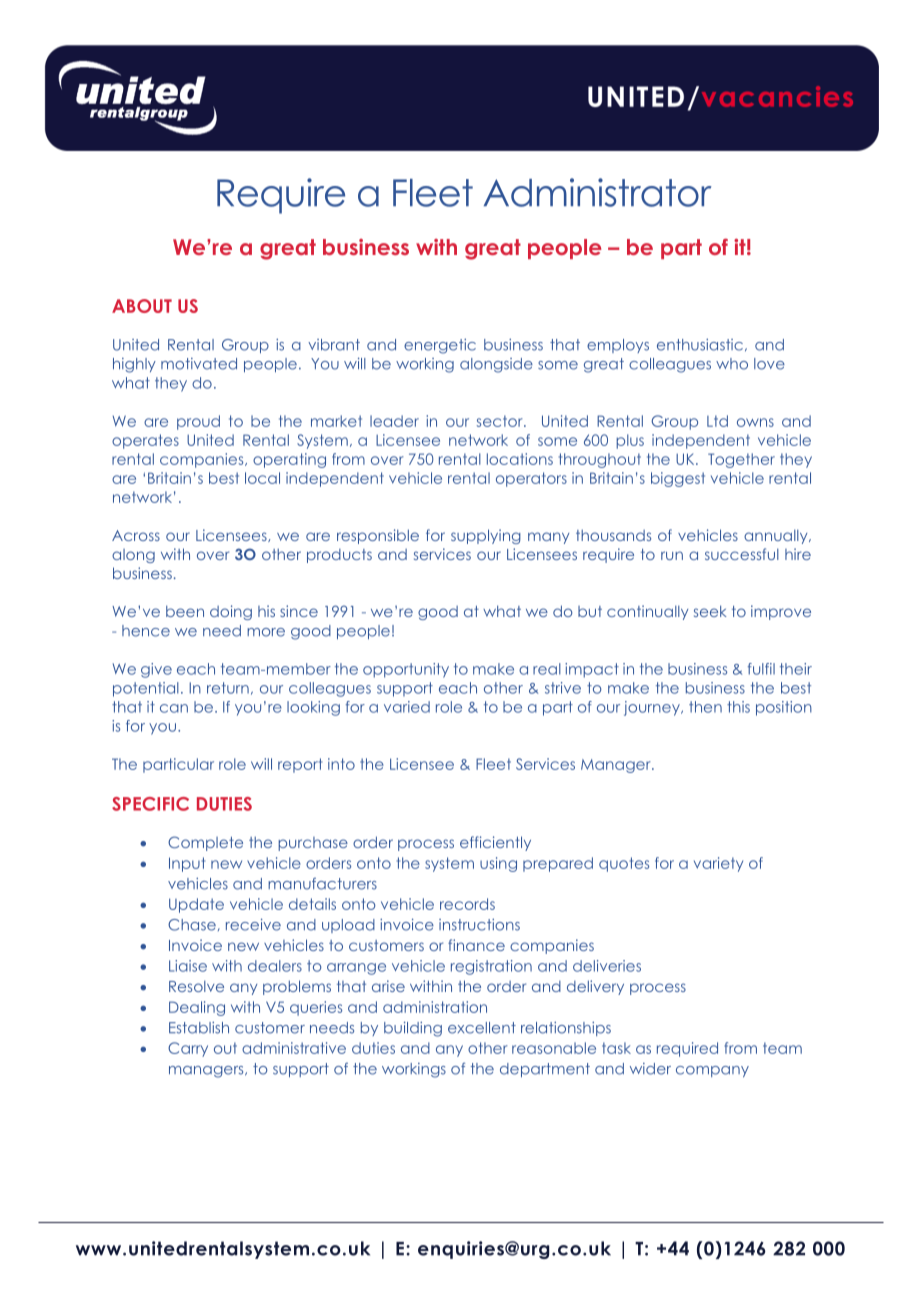  Describe the element at coordinates (482, 1028) in the screenshot. I see `excellent` at that location.
